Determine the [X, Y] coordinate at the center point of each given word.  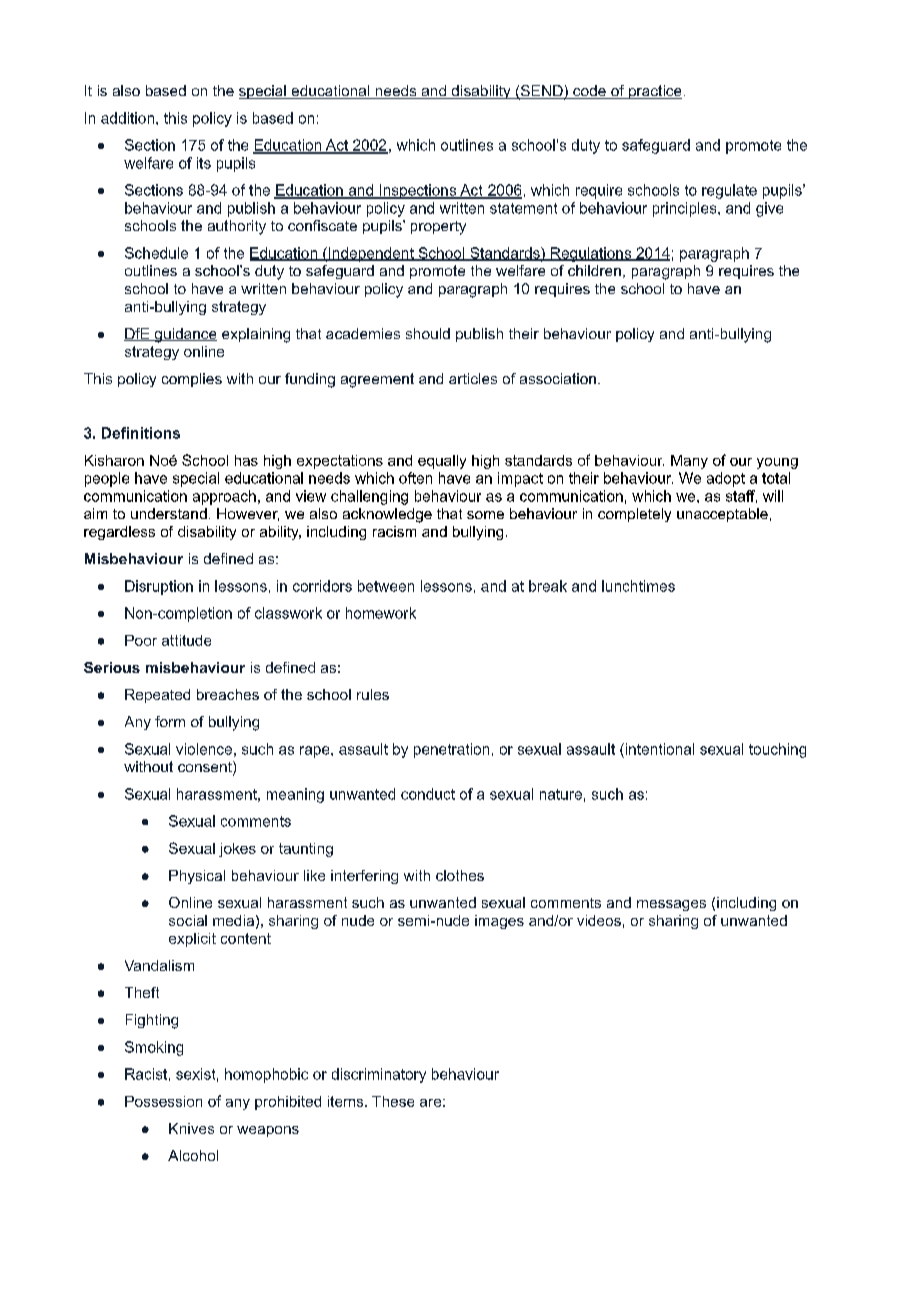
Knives [191, 1128]
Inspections [418, 191]
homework [381, 613]
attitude [186, 640]
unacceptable [722, 515]
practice [654, 92]
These [393, 1101]
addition [127, 118]
